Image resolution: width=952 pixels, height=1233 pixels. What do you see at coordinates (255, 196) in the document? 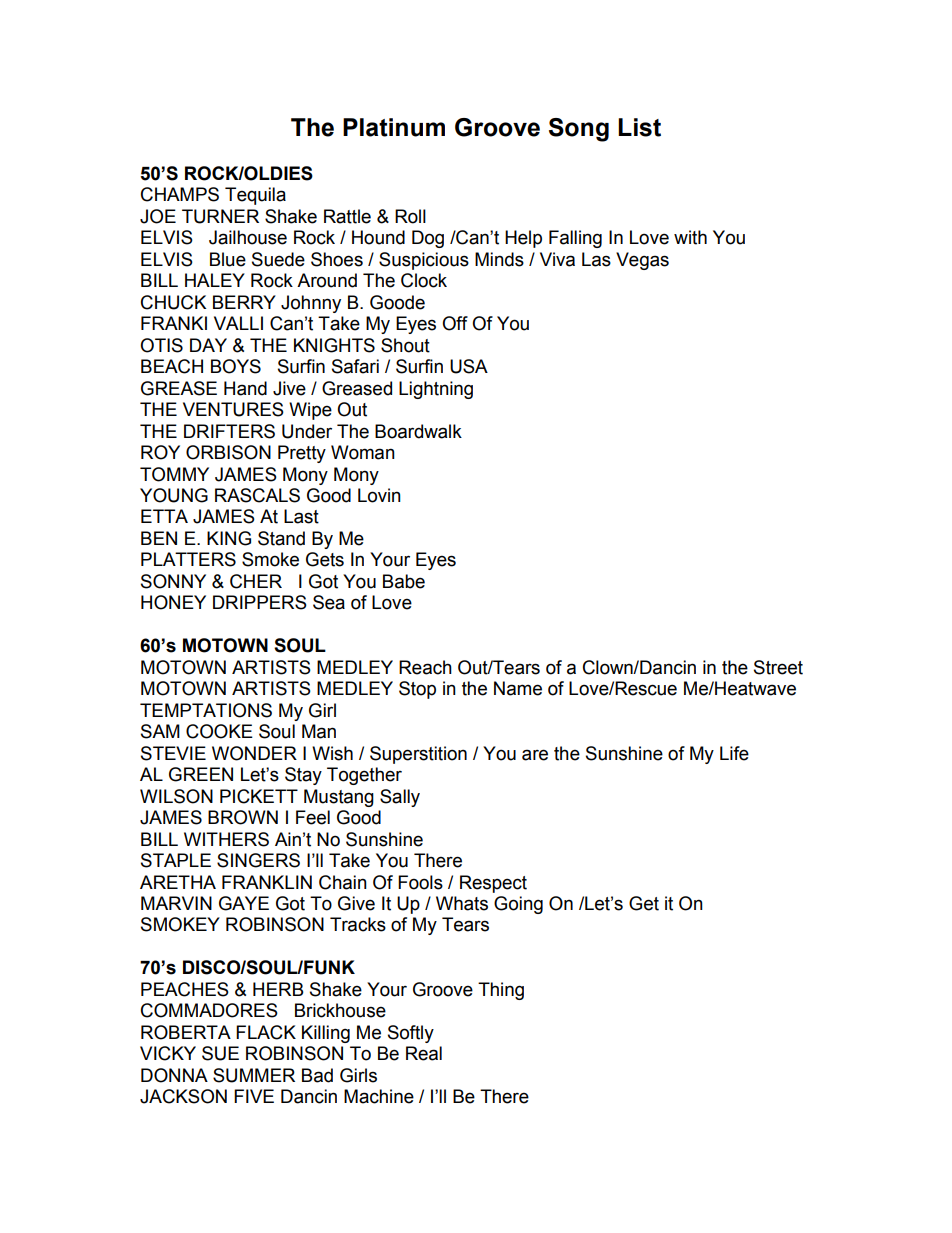
I see `Tequila` at bounding box center [255, 196].
